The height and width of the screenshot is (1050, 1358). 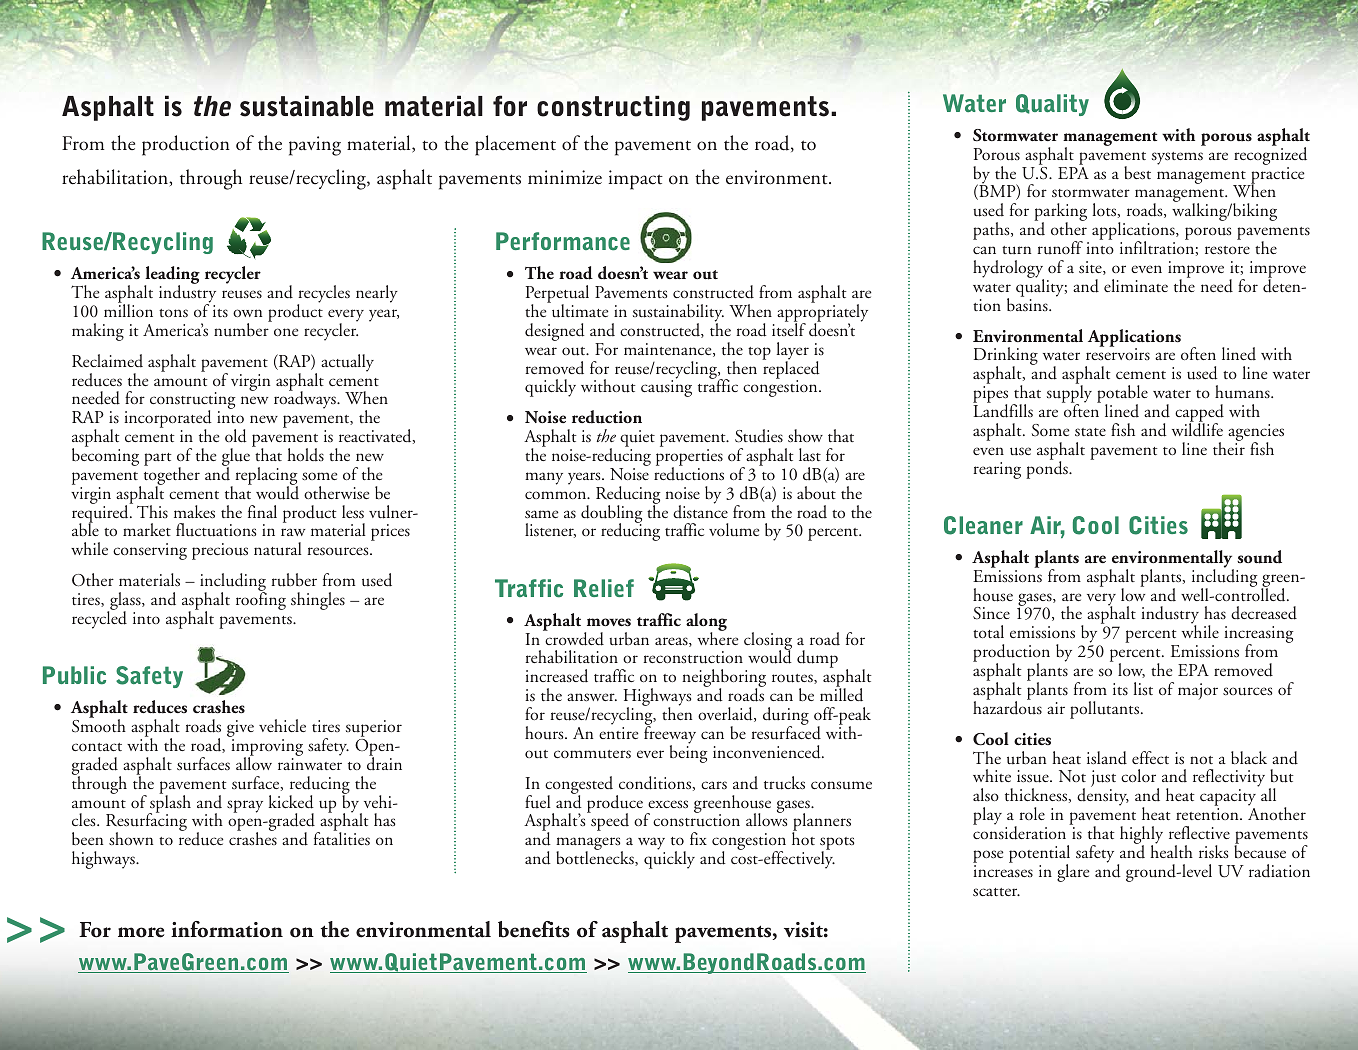 I want to click on number, so click(x=242, y=329).
